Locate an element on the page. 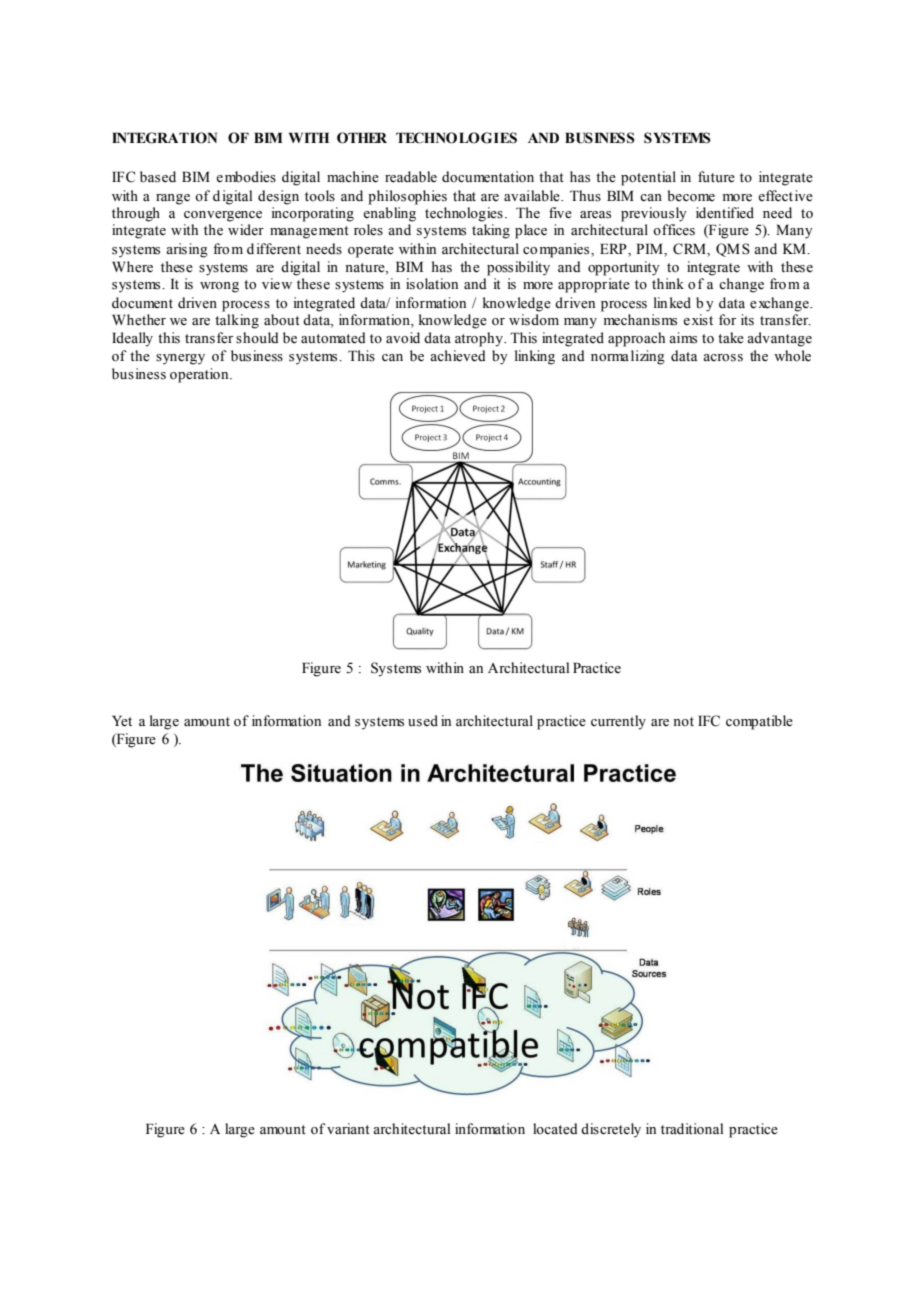  variant is located at coordinates (348, 1128).
